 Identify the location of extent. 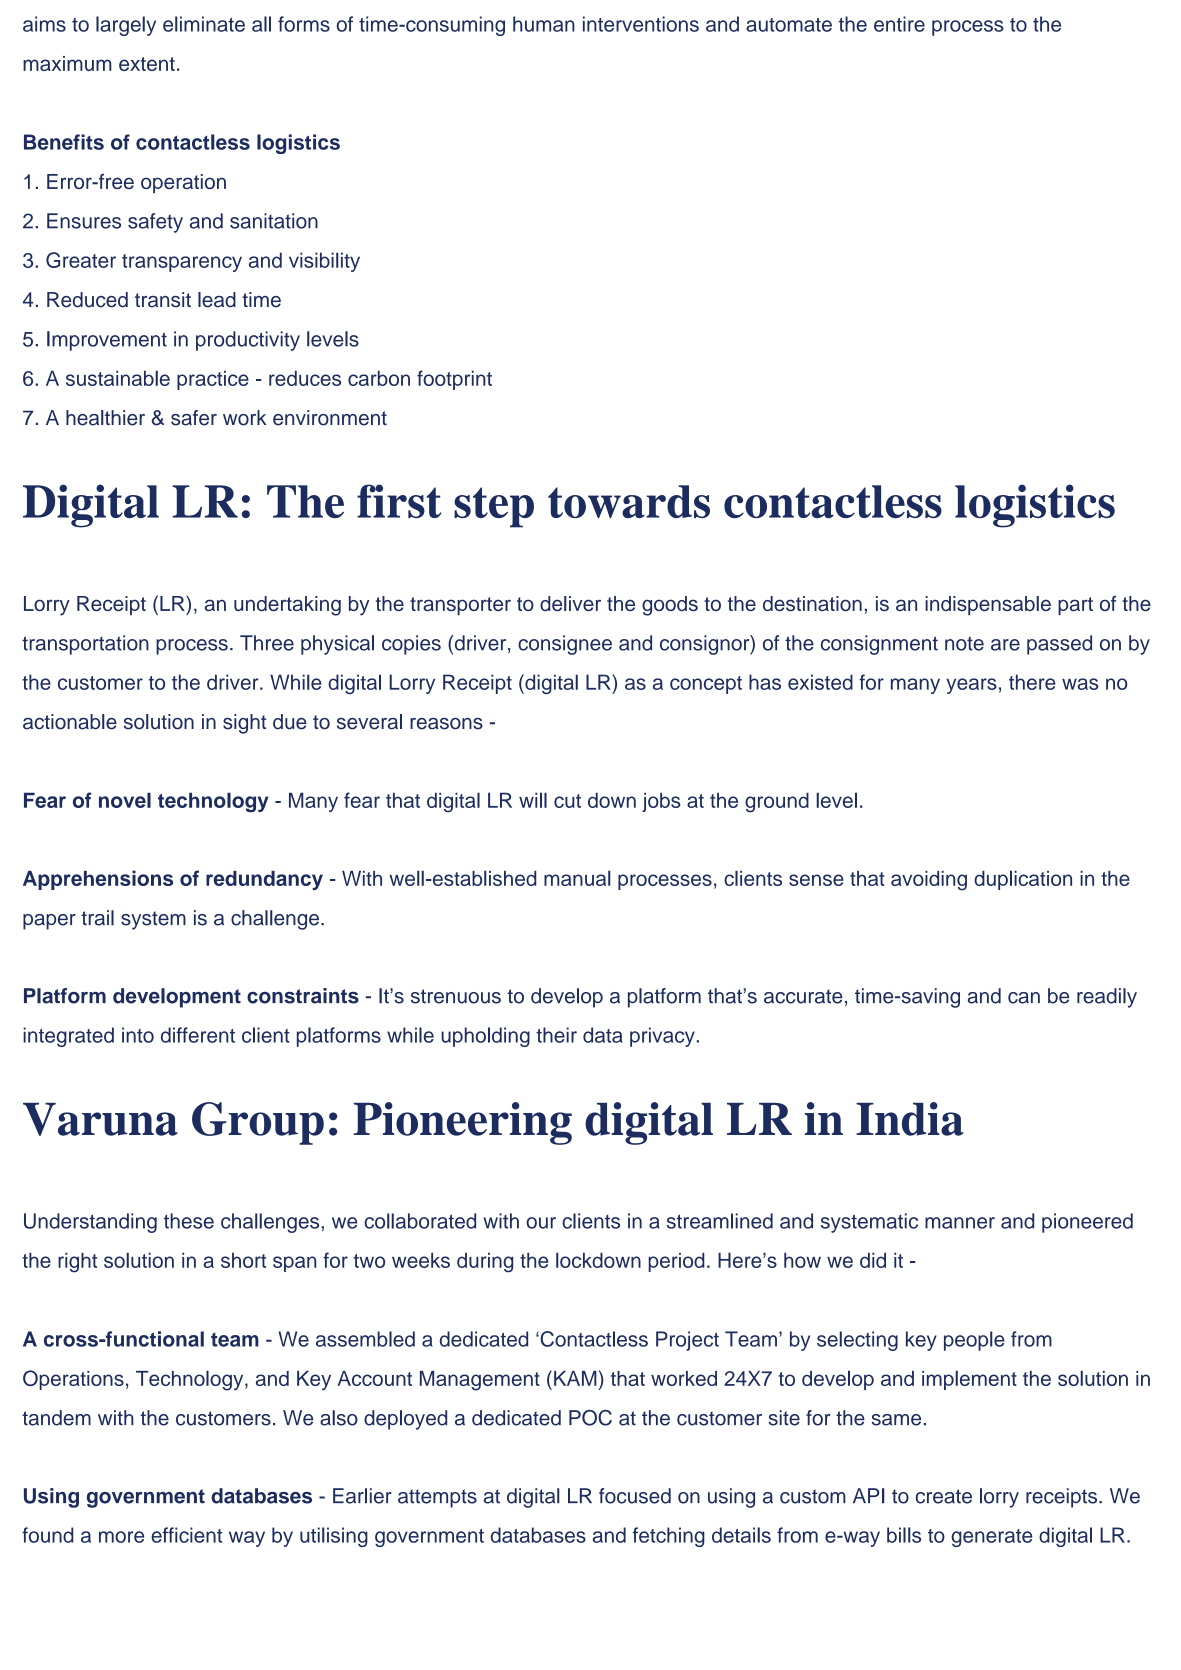
(147, 64).
